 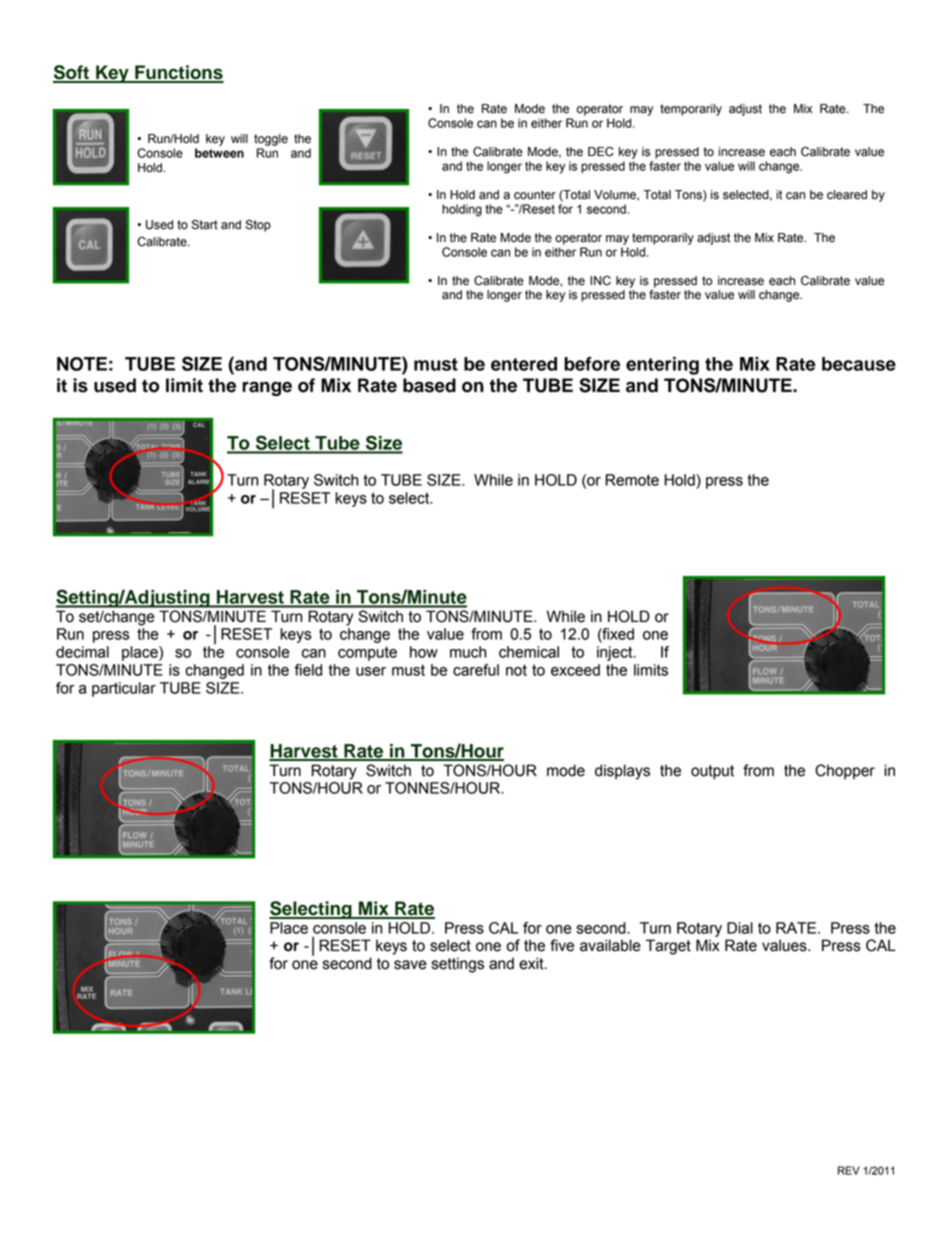 What do you see at coordinates (82, 652) in the screenshot?
I see `decimal` at bounding box center [82, 652].
